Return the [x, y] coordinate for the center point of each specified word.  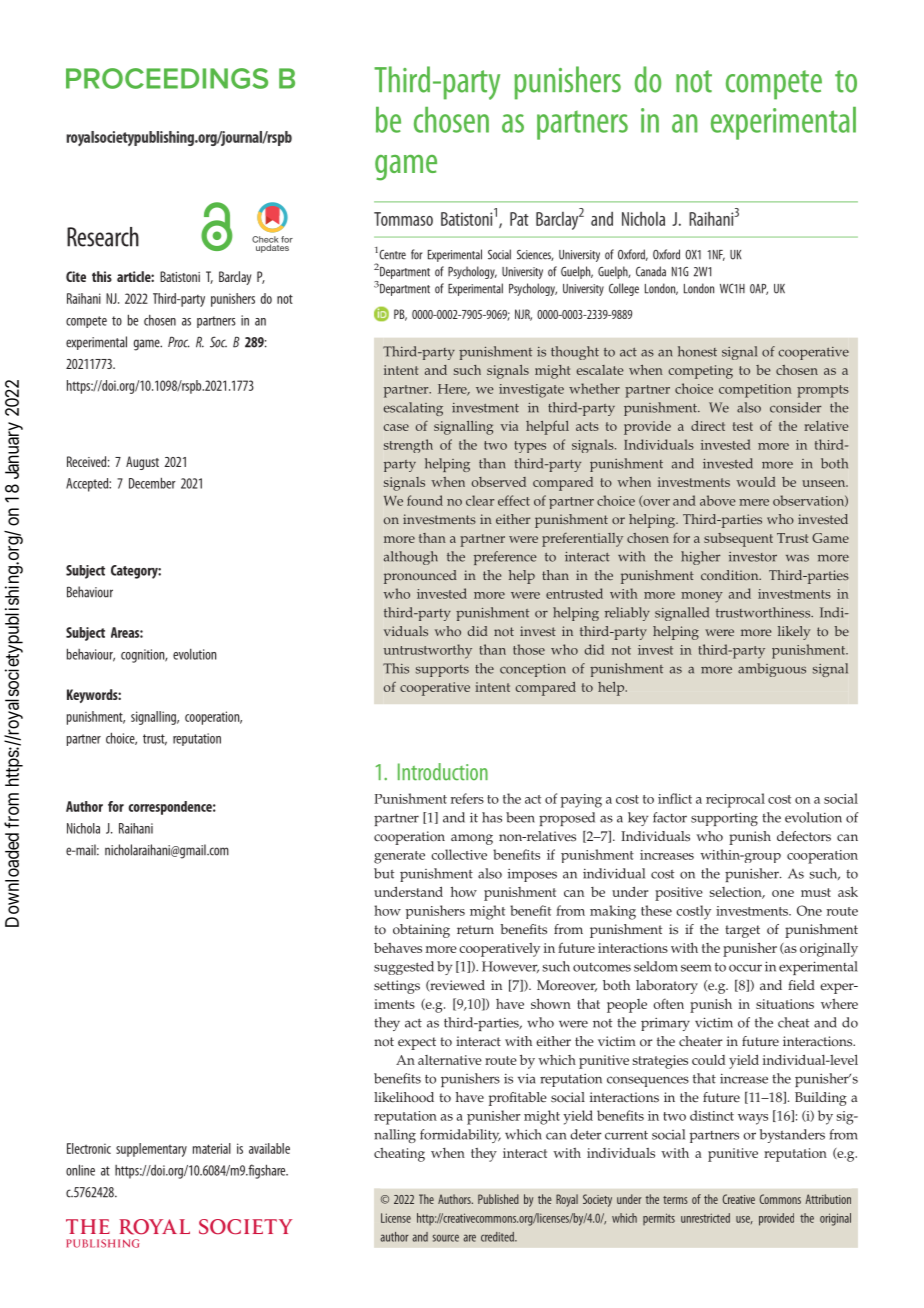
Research [103, 237]
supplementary [151, 1150]
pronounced [420, 577]
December [152, 483]
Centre [391, 255]
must [816, 892]
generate [399, 857]
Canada [651, 271]
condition [731, 575]
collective [459, 854]
